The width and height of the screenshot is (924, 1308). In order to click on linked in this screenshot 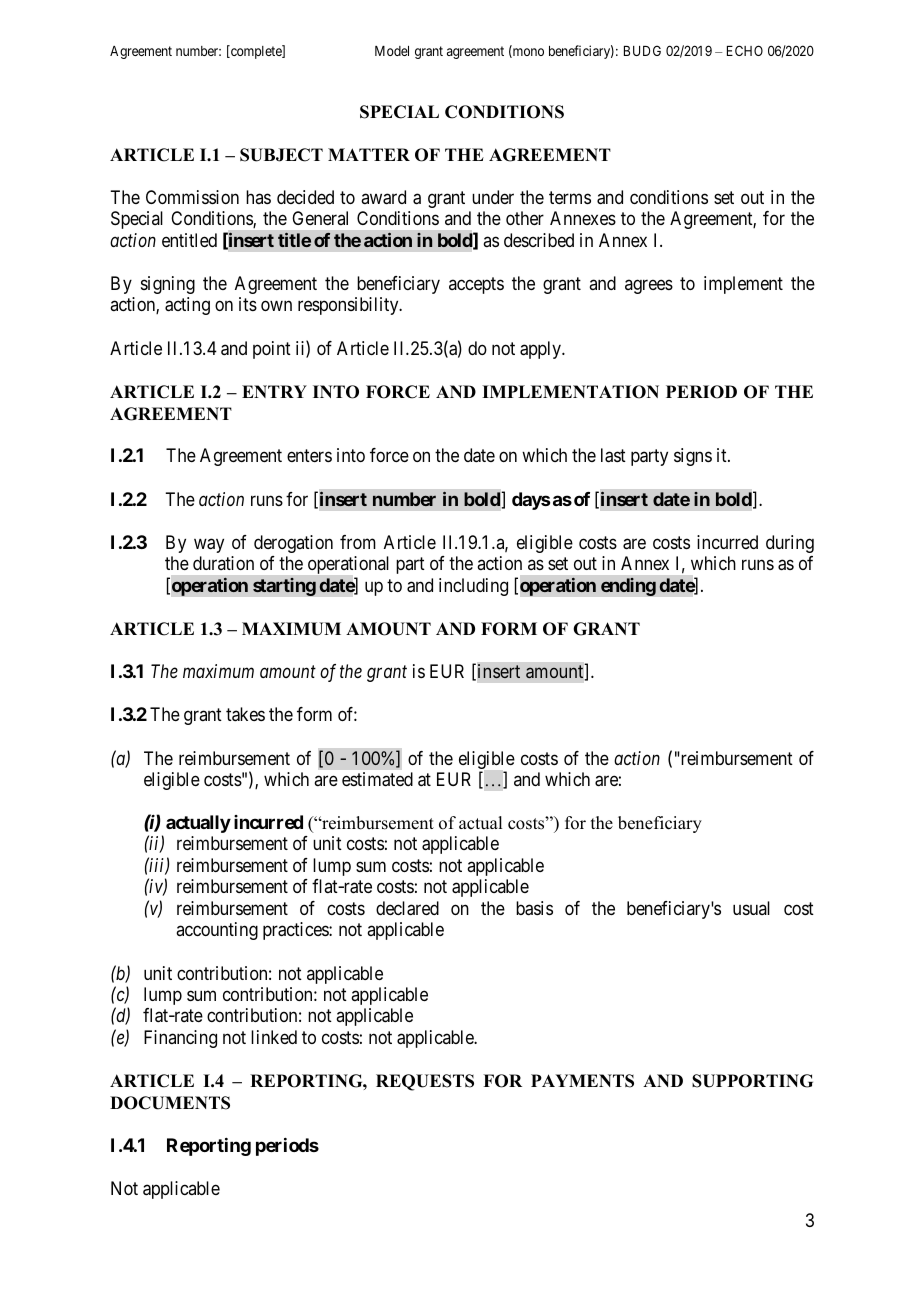, I will do `click(274, 1037)`.
